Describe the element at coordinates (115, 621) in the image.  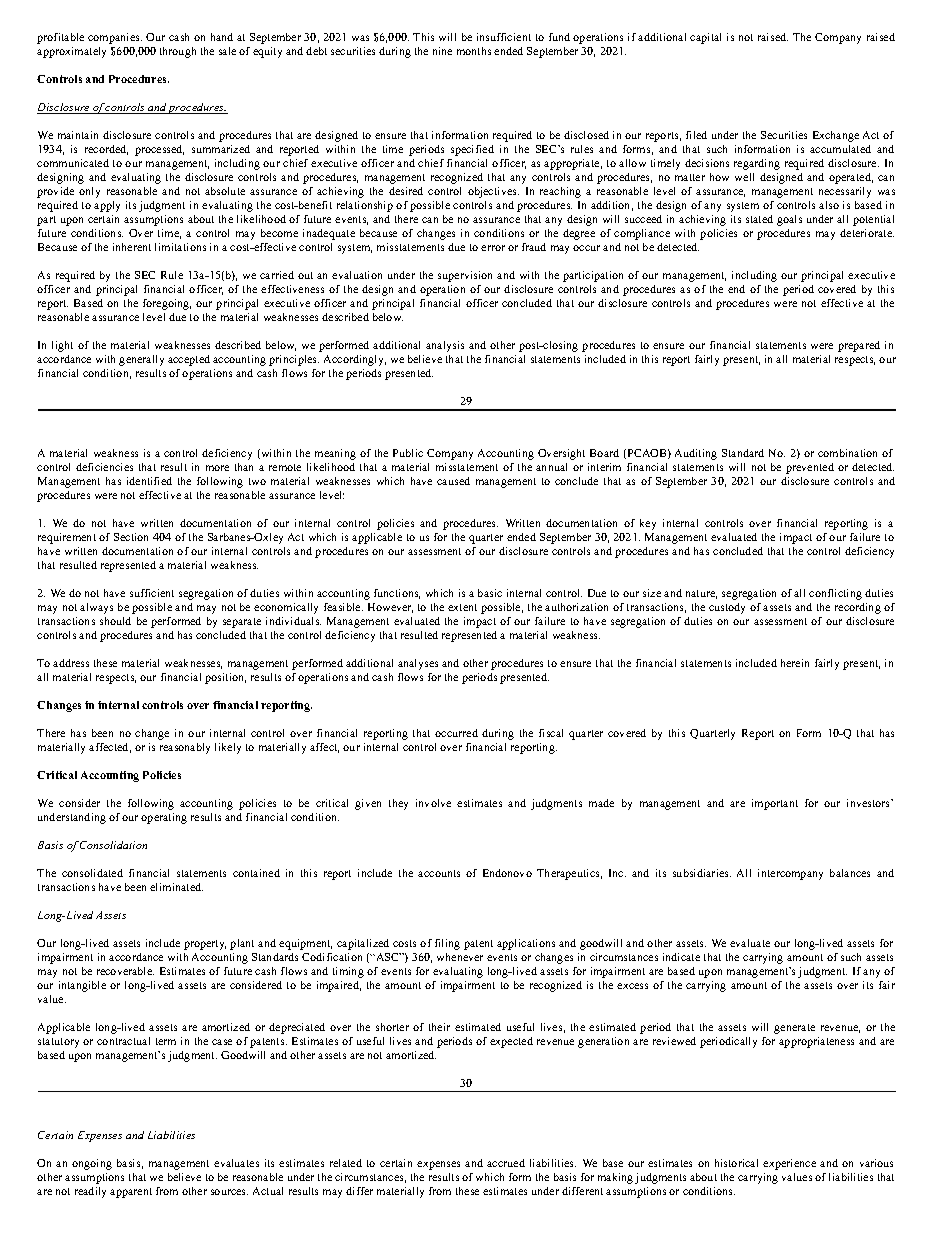
I see `should` at that location.
